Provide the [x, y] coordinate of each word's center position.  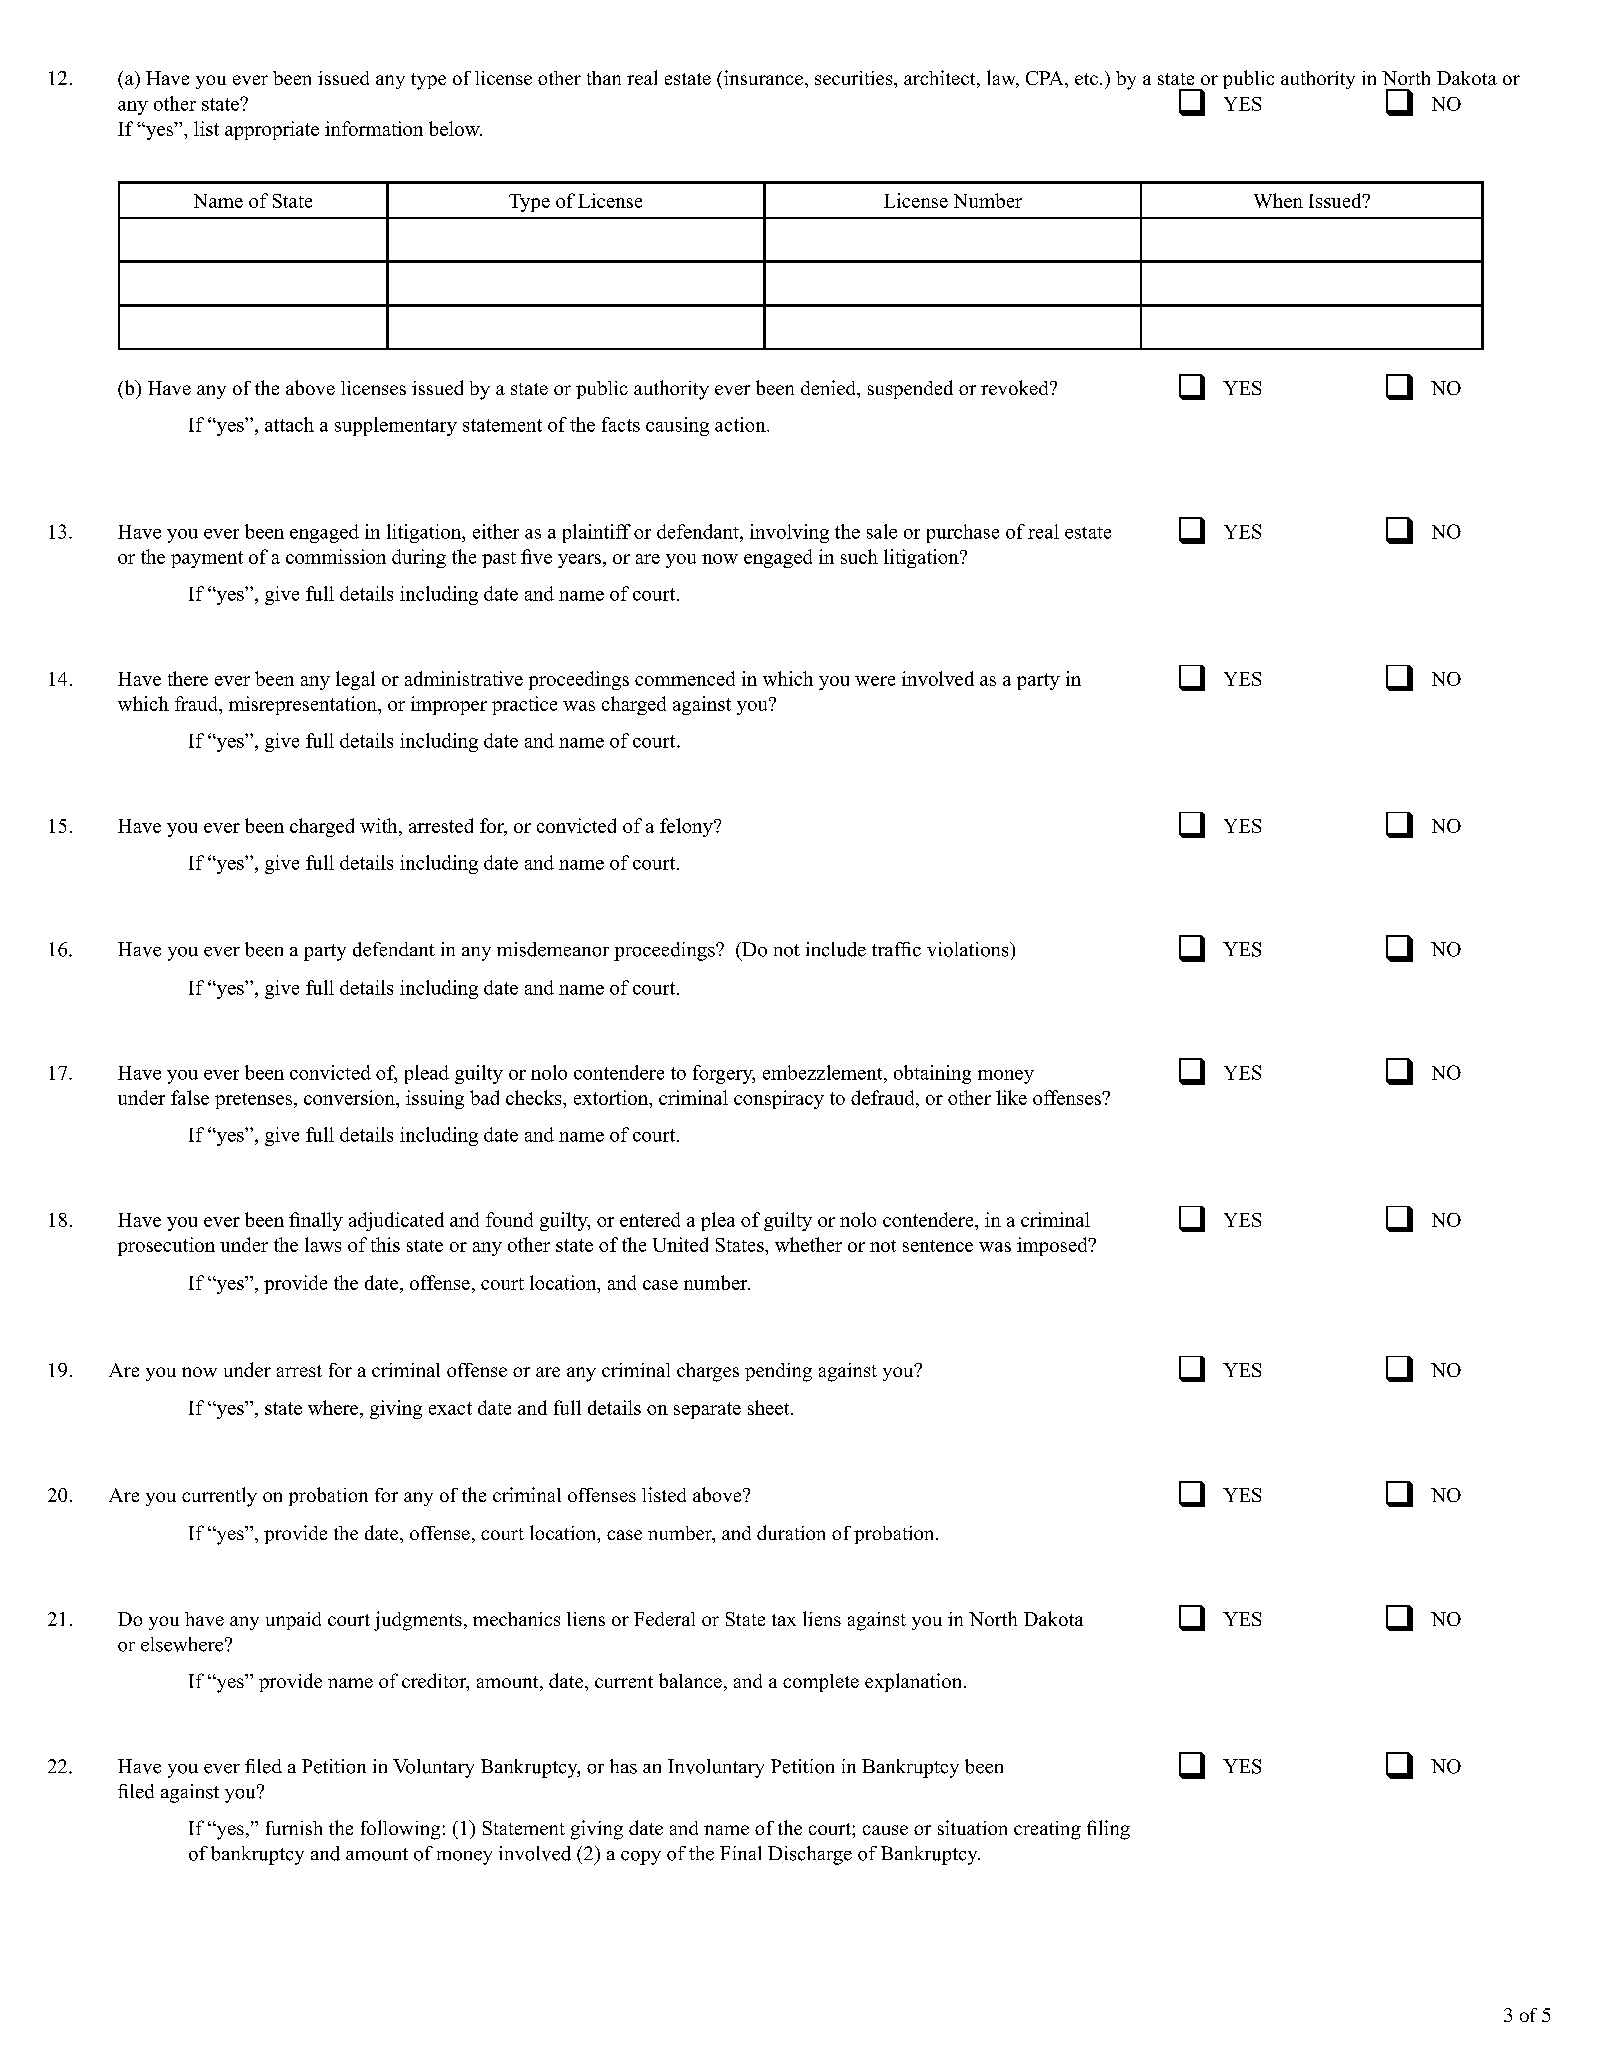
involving [789, 533]
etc [1086, 79]
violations [969, 949]
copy [641, 1858]
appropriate [272, 130]
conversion [350, 1097]
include [836, 949]
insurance [765, 77]
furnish [294, 1828]
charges [708, 1372]
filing [1108, 1830]
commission [336, 556]
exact [450, 1408]
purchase [963, 533]
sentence [938, 1246]
